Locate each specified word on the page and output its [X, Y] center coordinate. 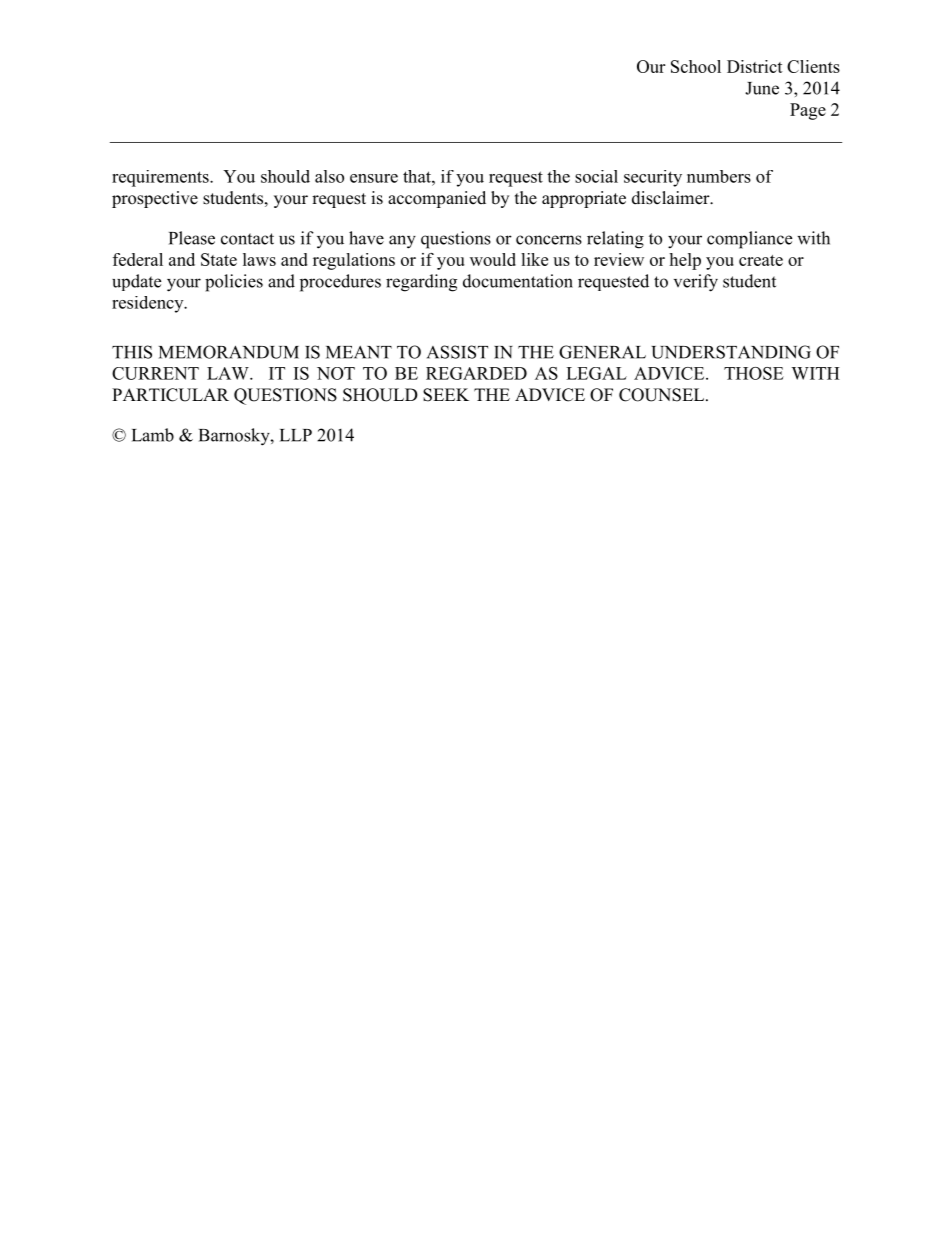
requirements [161, 178]
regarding [421, 283]
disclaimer [672, 198]
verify [696, 283]
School [696, 66]
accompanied [437, 199]
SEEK [446, 395]
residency [149, 304]
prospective [155, 199]
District [755, 66]
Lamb [153, 435]
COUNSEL [663, 395]
